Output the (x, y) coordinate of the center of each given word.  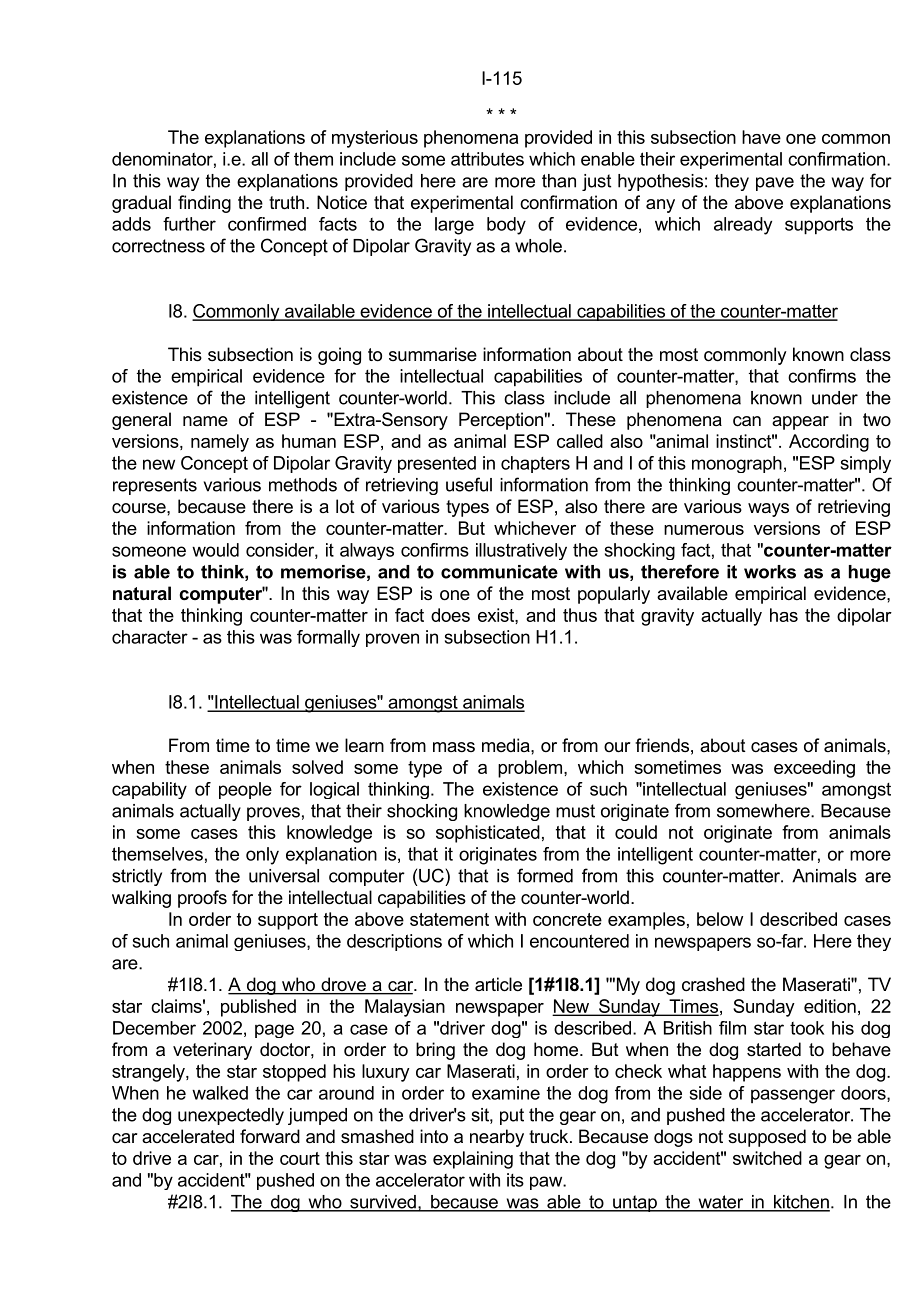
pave (775, 184)
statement (449, 919)
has (784, 615)
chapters (535, 464)
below (720, 919)
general (141, 421)
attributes (487, 159)
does (450, 615)
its (515, 1180)
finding (204, 204)
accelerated (188, 1136)
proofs (202, 899)
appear (800, 423)
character (150, 637)
